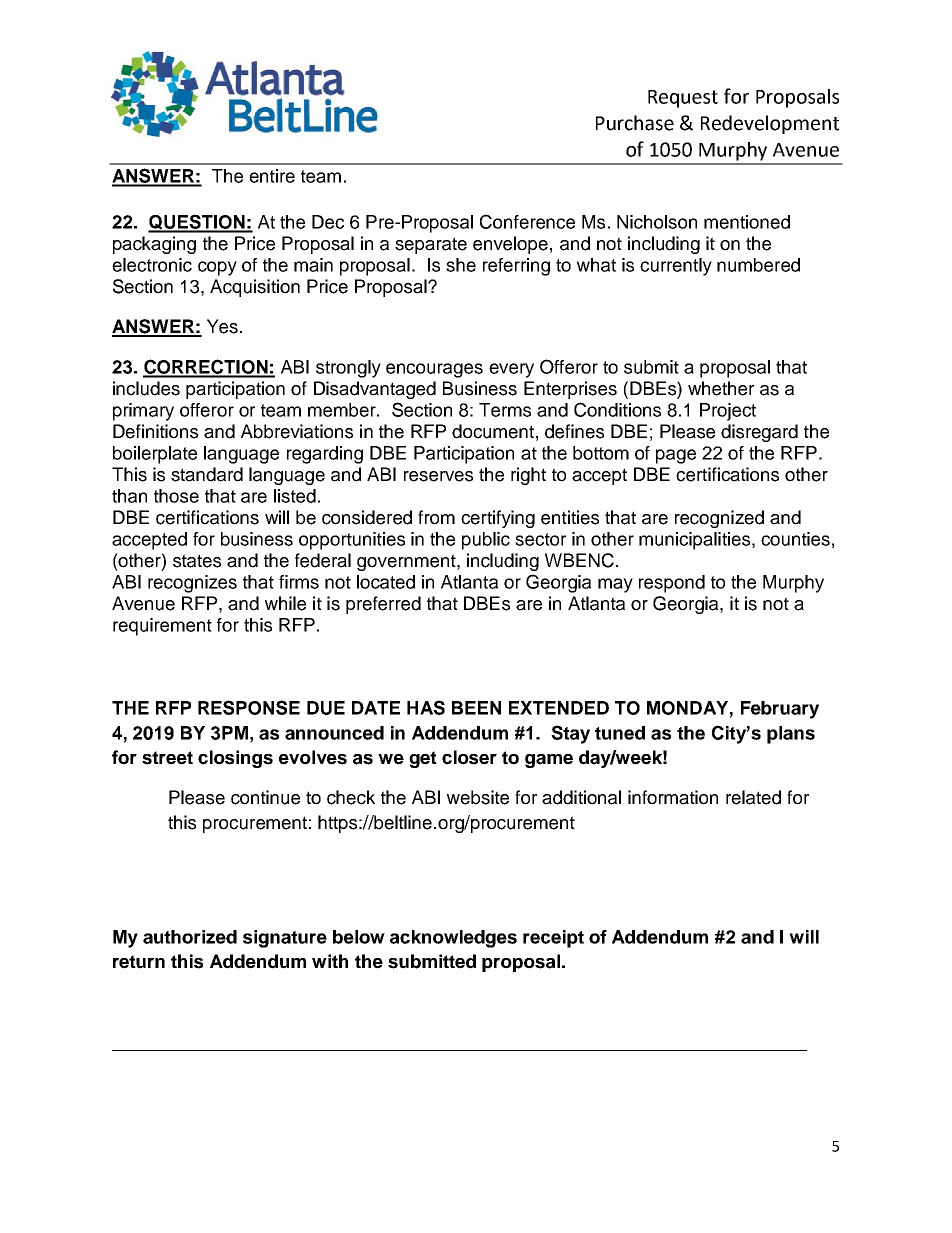  I want to click on Request, so click(683, 99).
